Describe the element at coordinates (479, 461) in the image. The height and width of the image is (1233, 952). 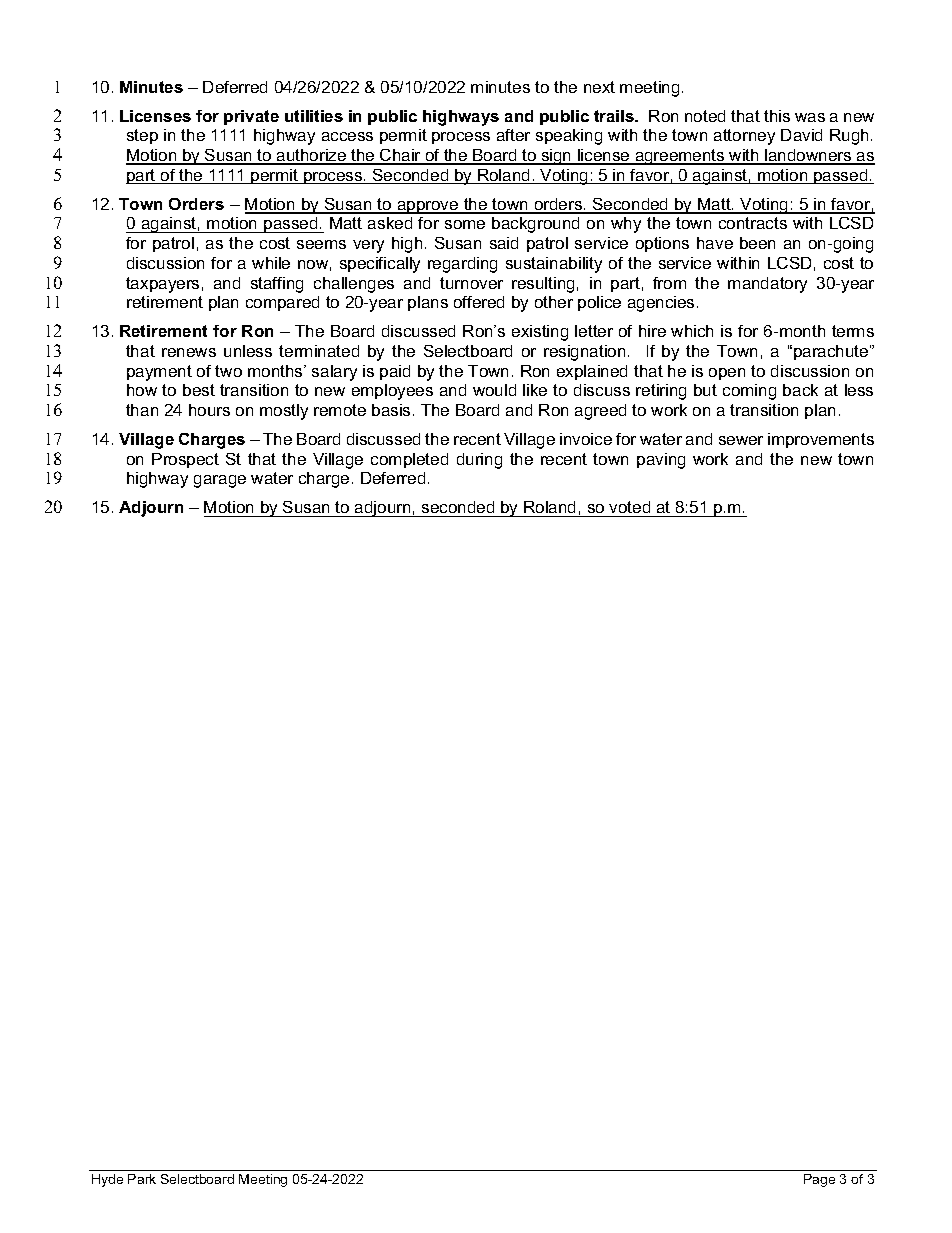
I see `during` at that location.
